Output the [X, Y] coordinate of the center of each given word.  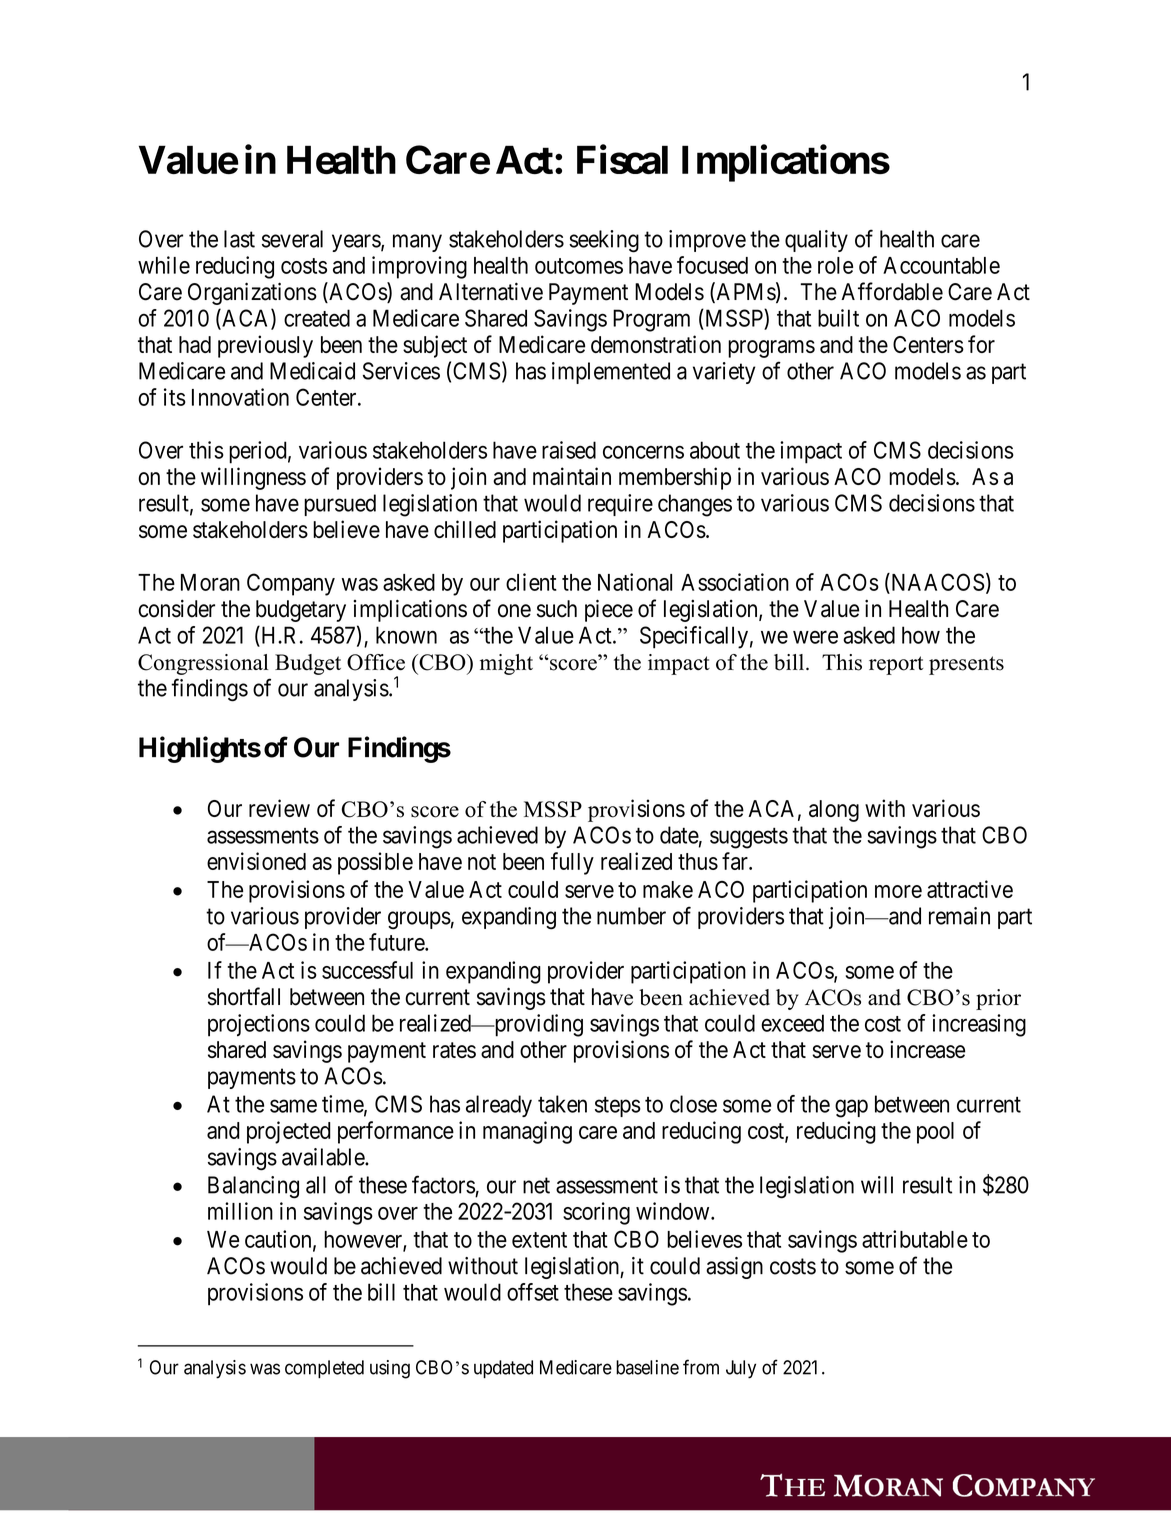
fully [572, 863]
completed [324, 1369]
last [239, 239]
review [279, 808]
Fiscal [622, 159]
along [834, 811]
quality [816, 241]
